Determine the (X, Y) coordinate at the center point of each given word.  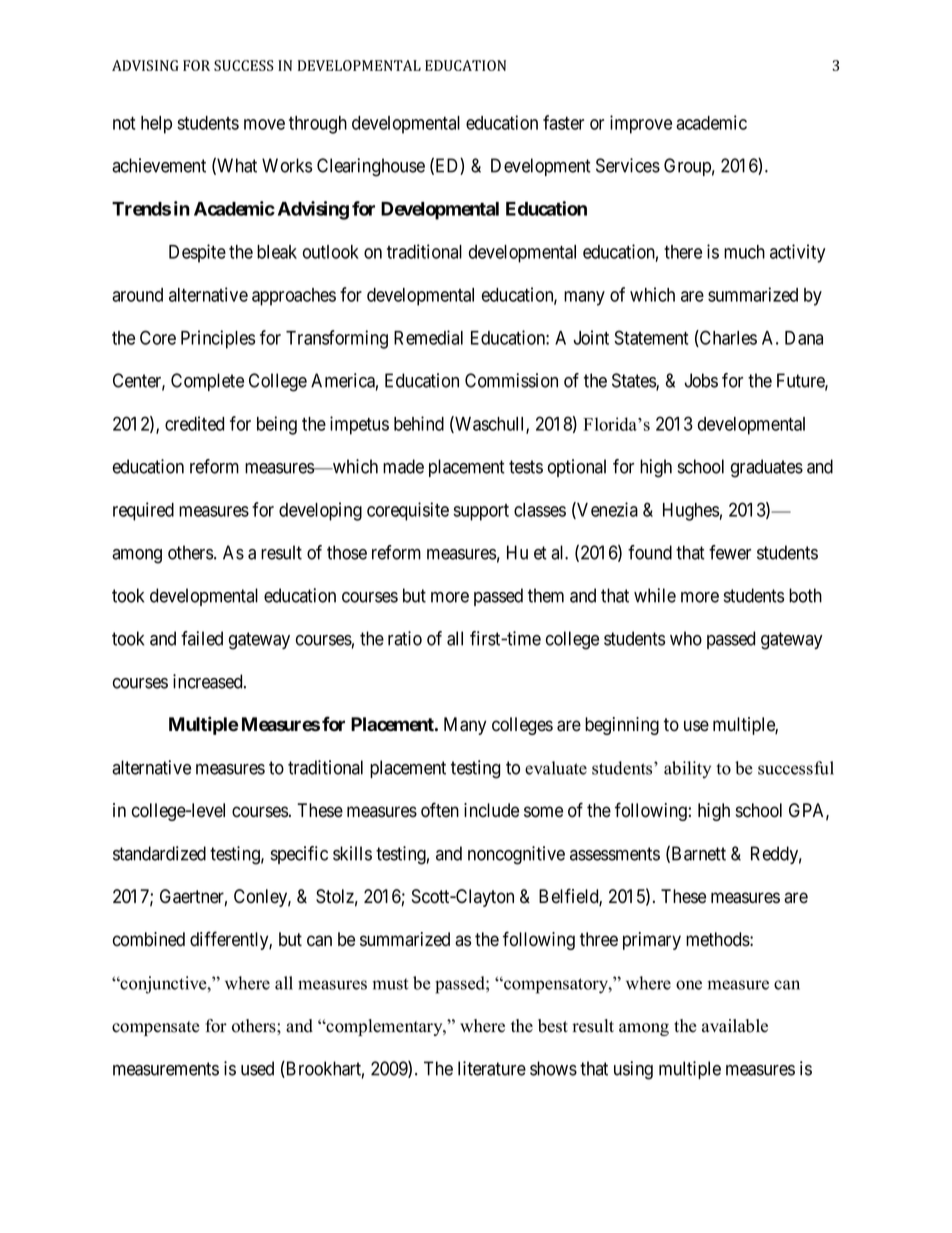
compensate (156, 1028)
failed (202, 638)
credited (194, 423)
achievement (159, 165)
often (440, 810)
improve (641, 124)
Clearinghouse (371, 167)
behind (419, 423)
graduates (767, 468)
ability (687, 770)
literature (492, 1068)
